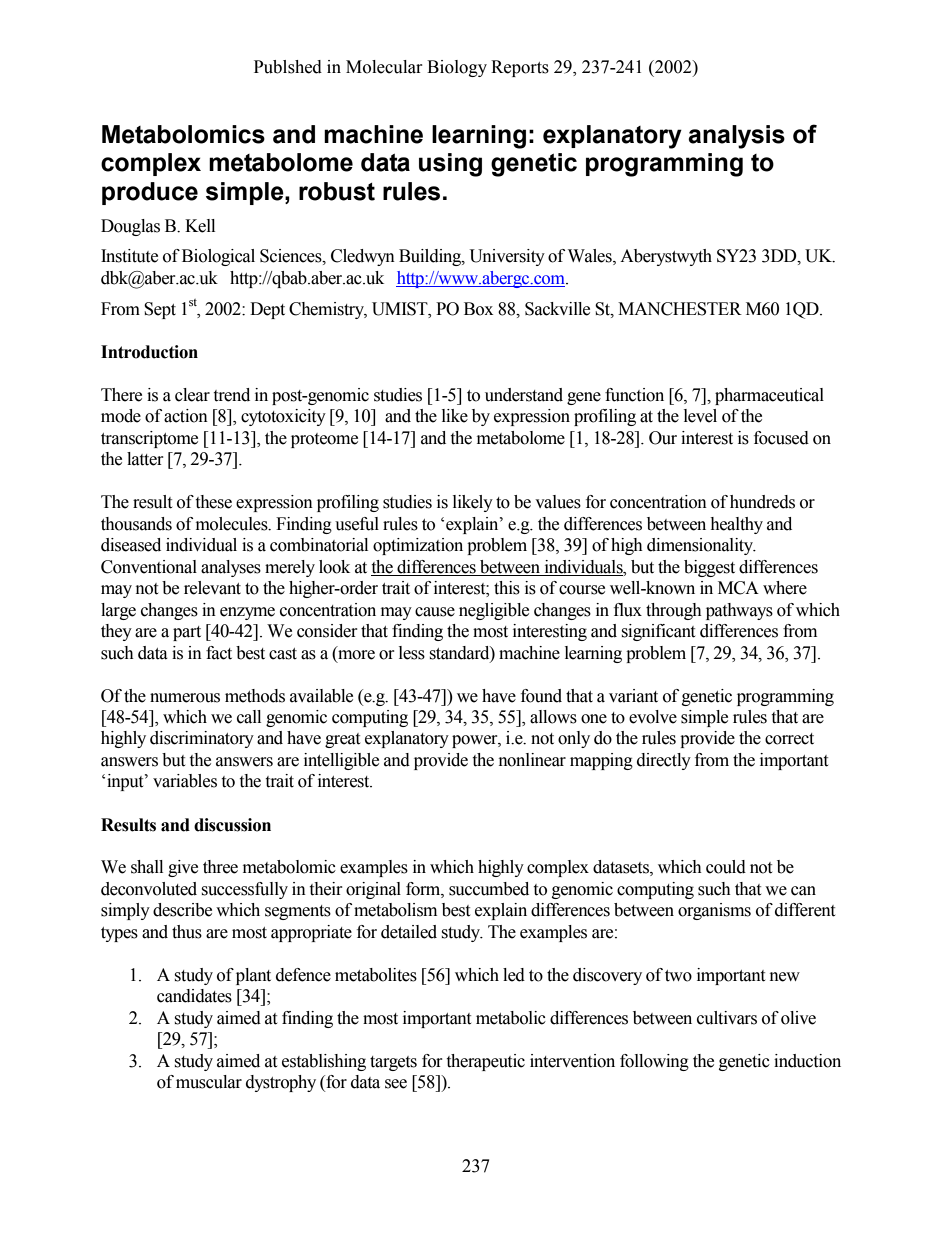  I want to click on understand, so click(524, 395).
